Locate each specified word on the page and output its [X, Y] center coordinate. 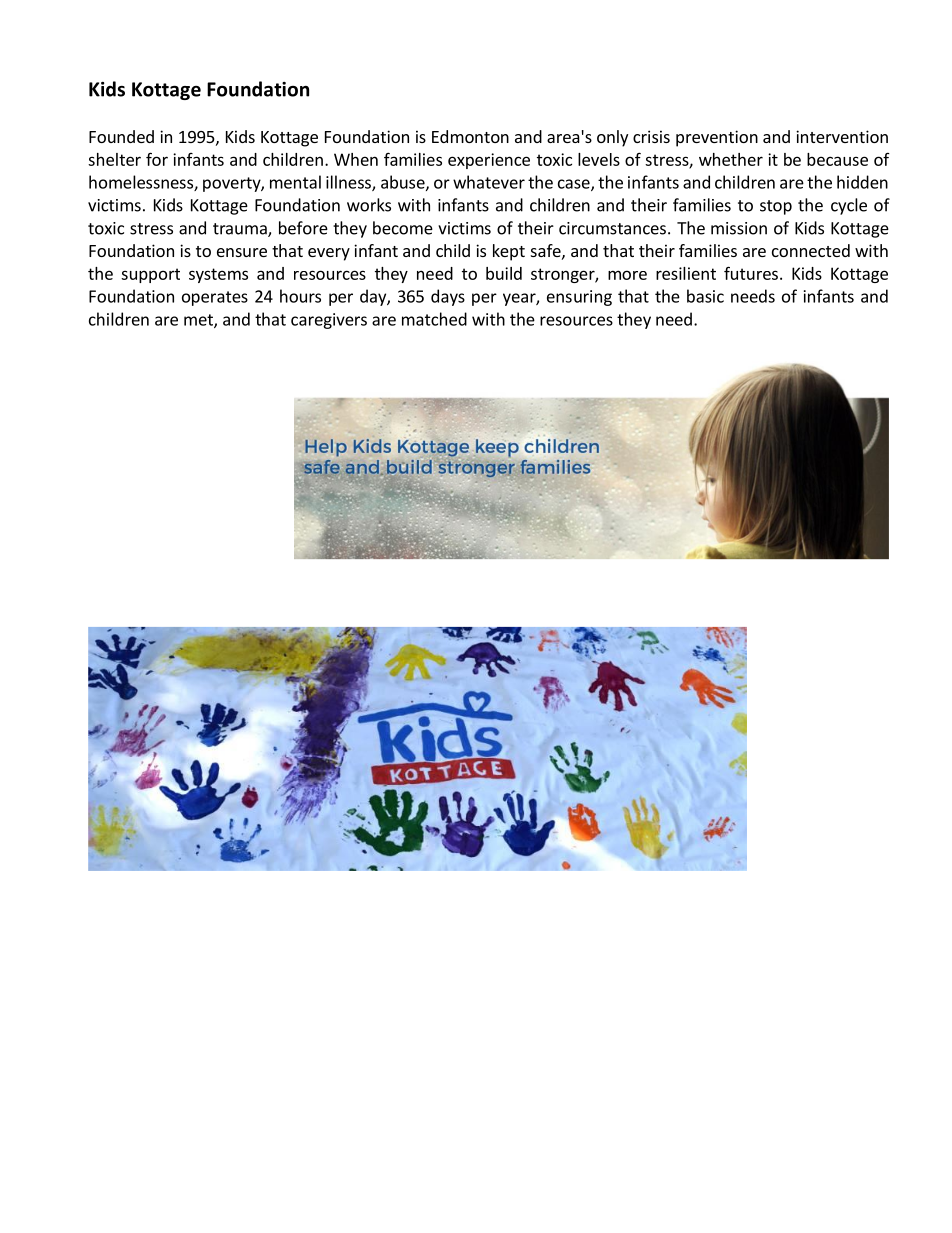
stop [776, 207]
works [369, 205]
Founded [121, 136]
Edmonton [470, 136]
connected [811, 250]
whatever [489, 182]
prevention [717, 138]
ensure [242, 252]
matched [434, 319]
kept [509, 252]
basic [705, 296]
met [199, 321]
